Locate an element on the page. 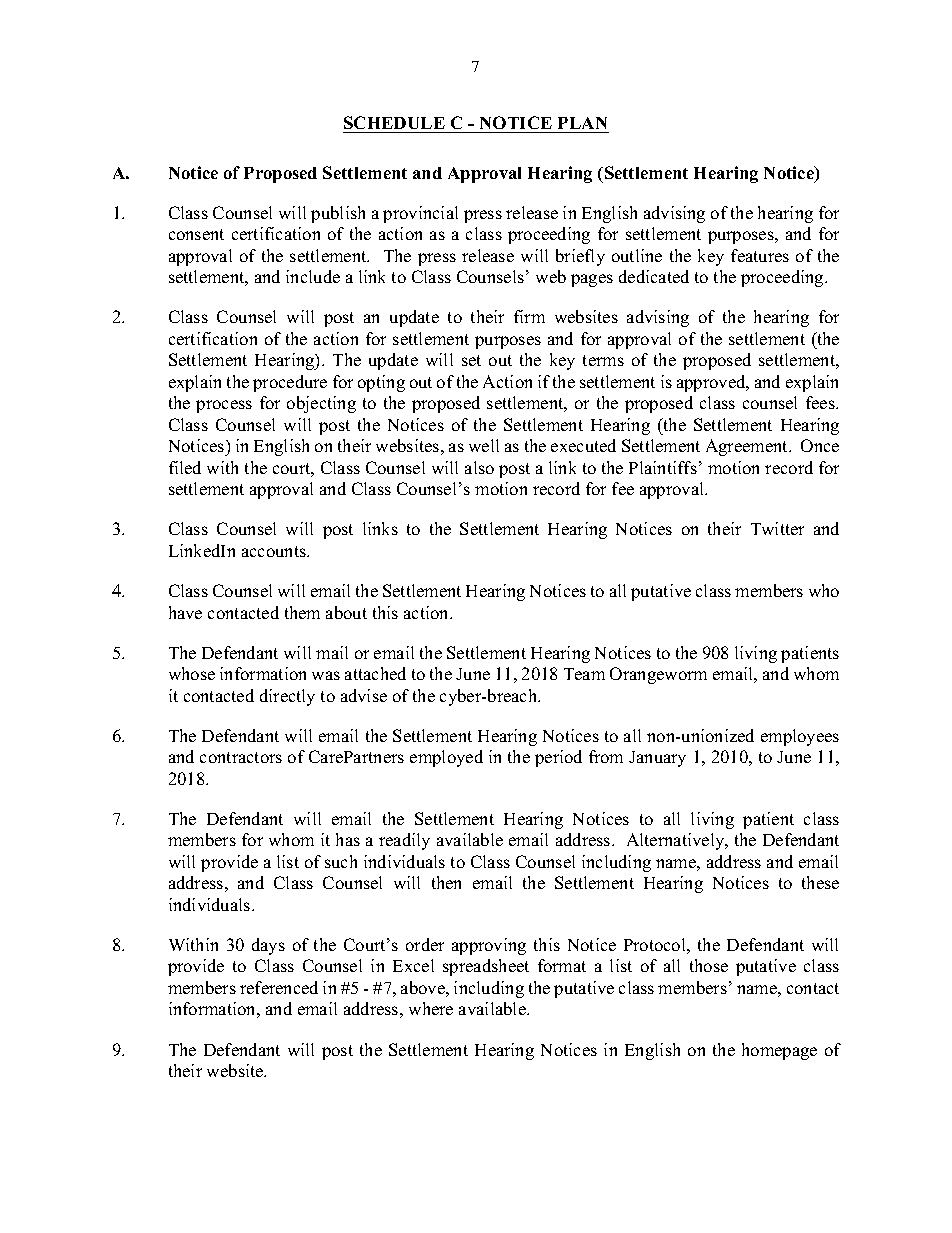 This image has width=952, height=1233. publish is located at coordinates (338, 214).
